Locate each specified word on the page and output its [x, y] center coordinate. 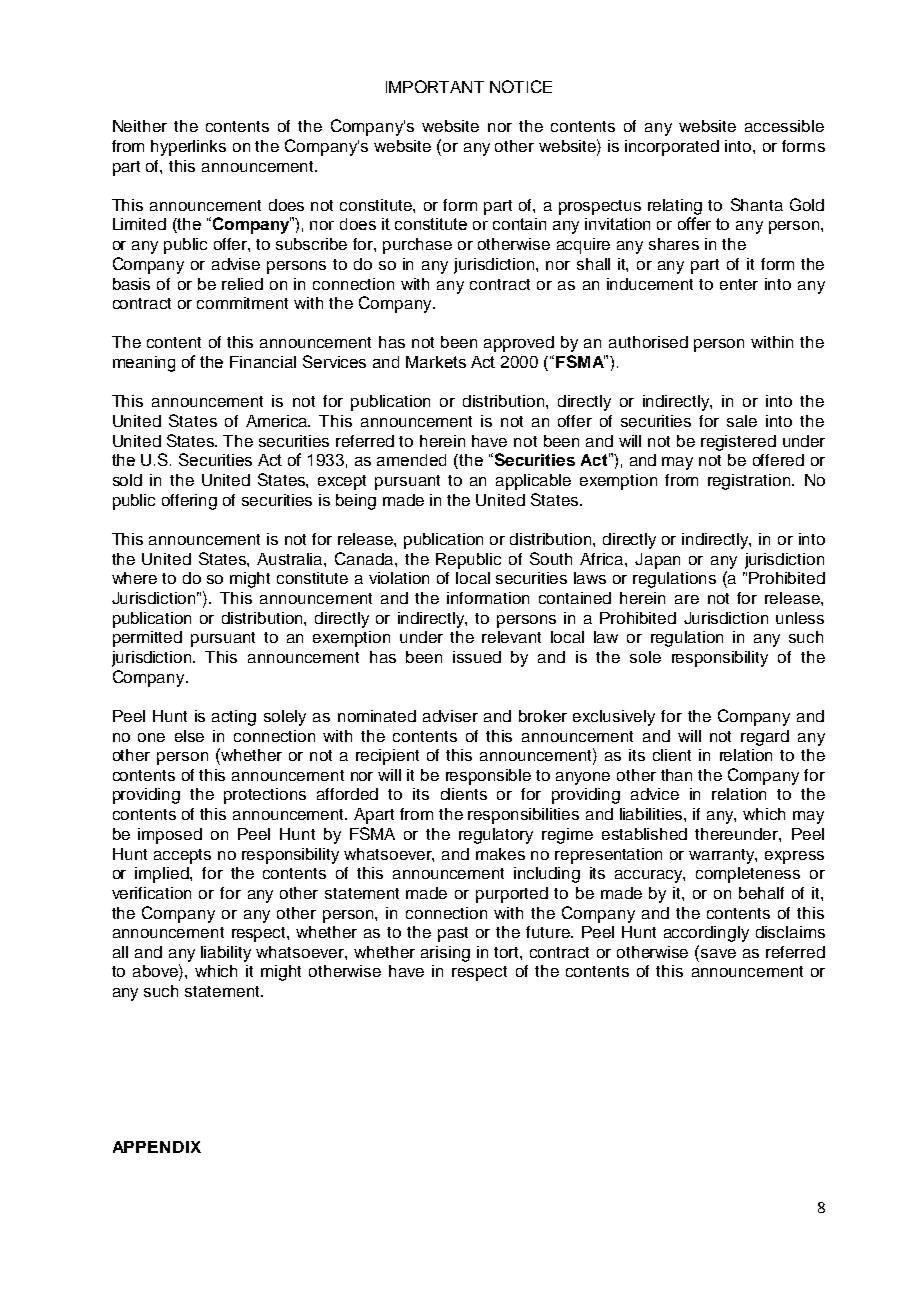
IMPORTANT [435, 86]
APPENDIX [157, 1147]
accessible [784, 126]
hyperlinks [188, 148]
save [718, 953]
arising [445, 954]
